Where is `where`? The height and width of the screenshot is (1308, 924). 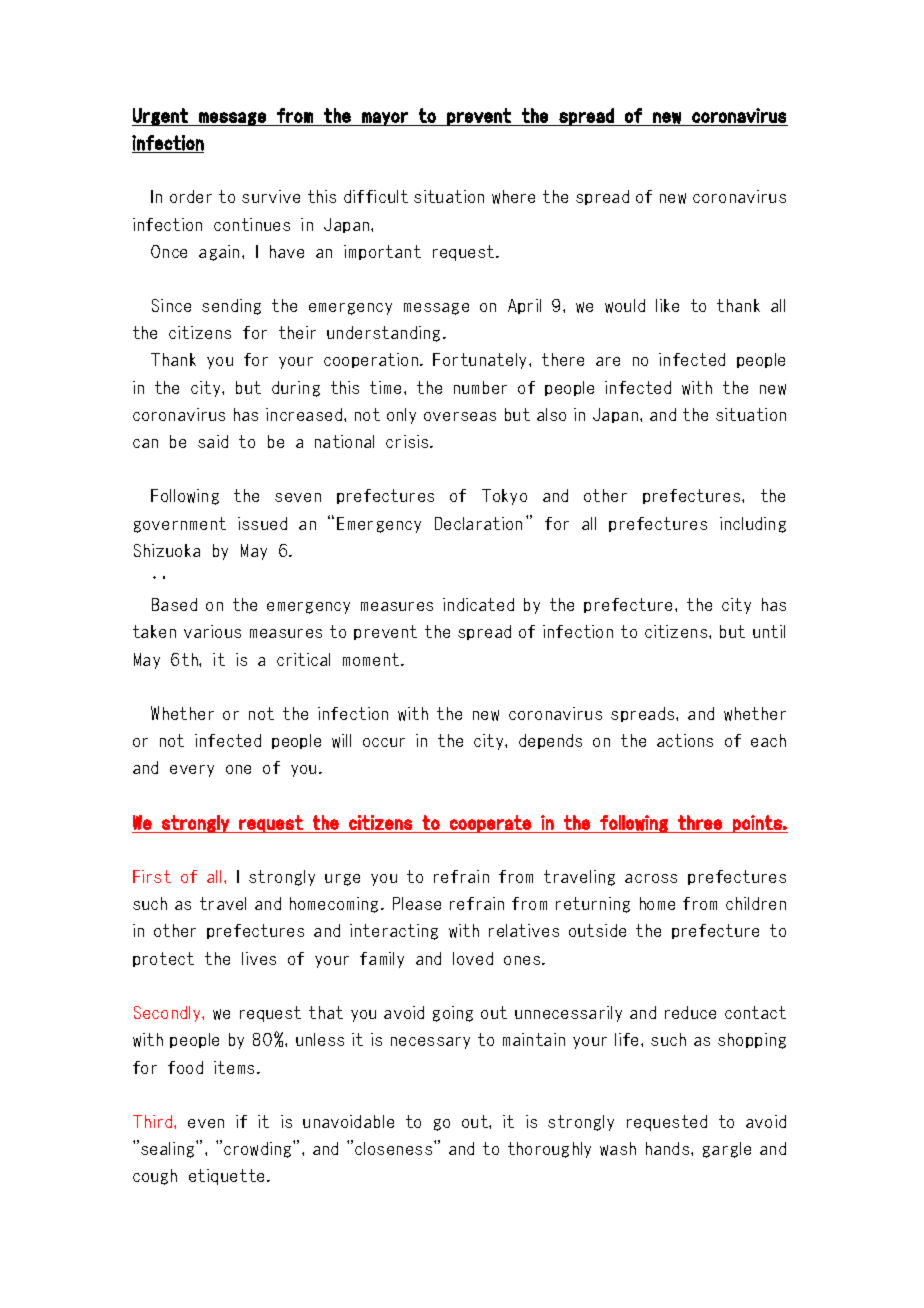 where is located at coordinates (513, 197).
